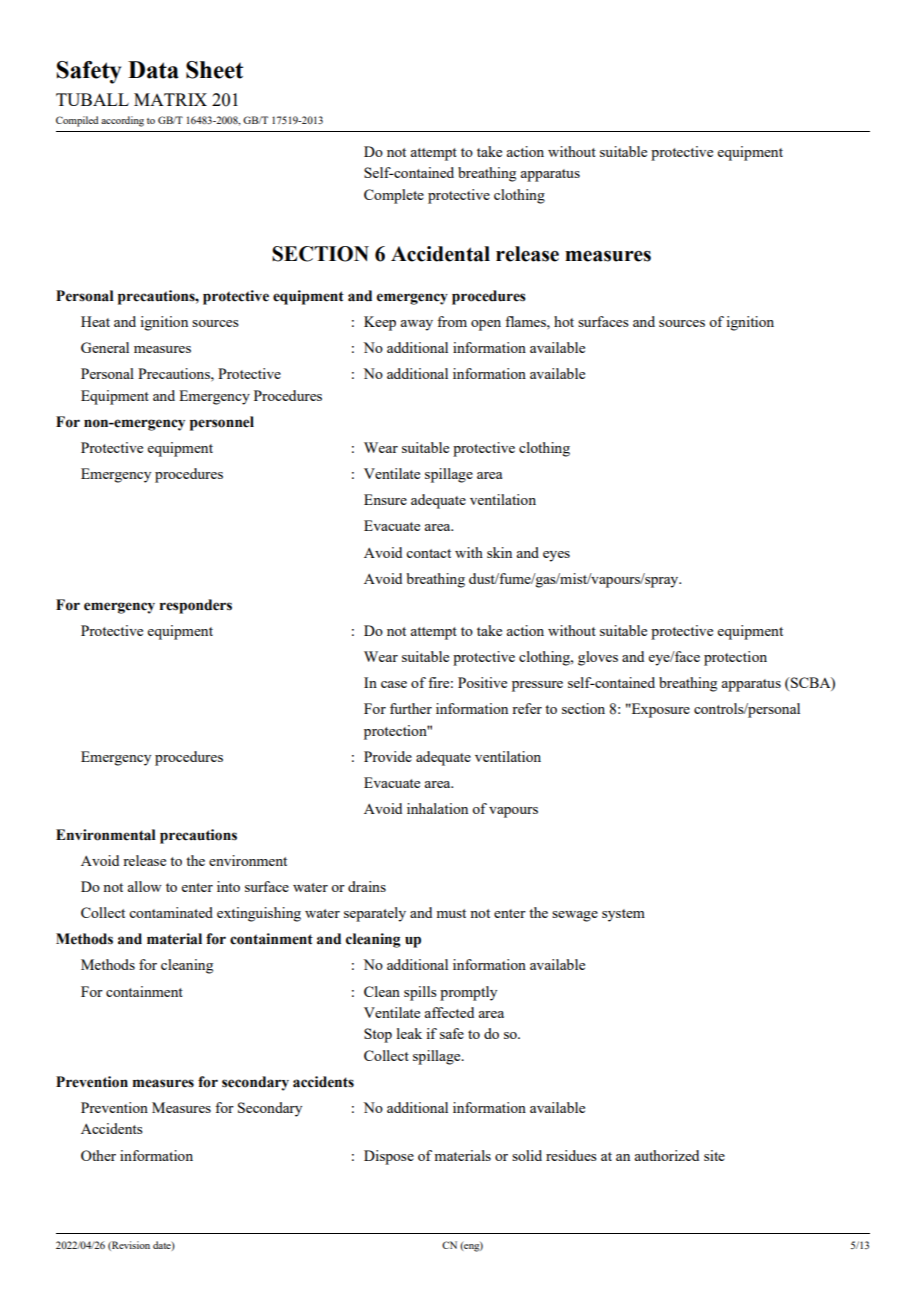 The height and width of the document is (1308, 924). What do you see at coordinates (144, 886) in the document?
I see `allow` at bounding box center [144, 886].
